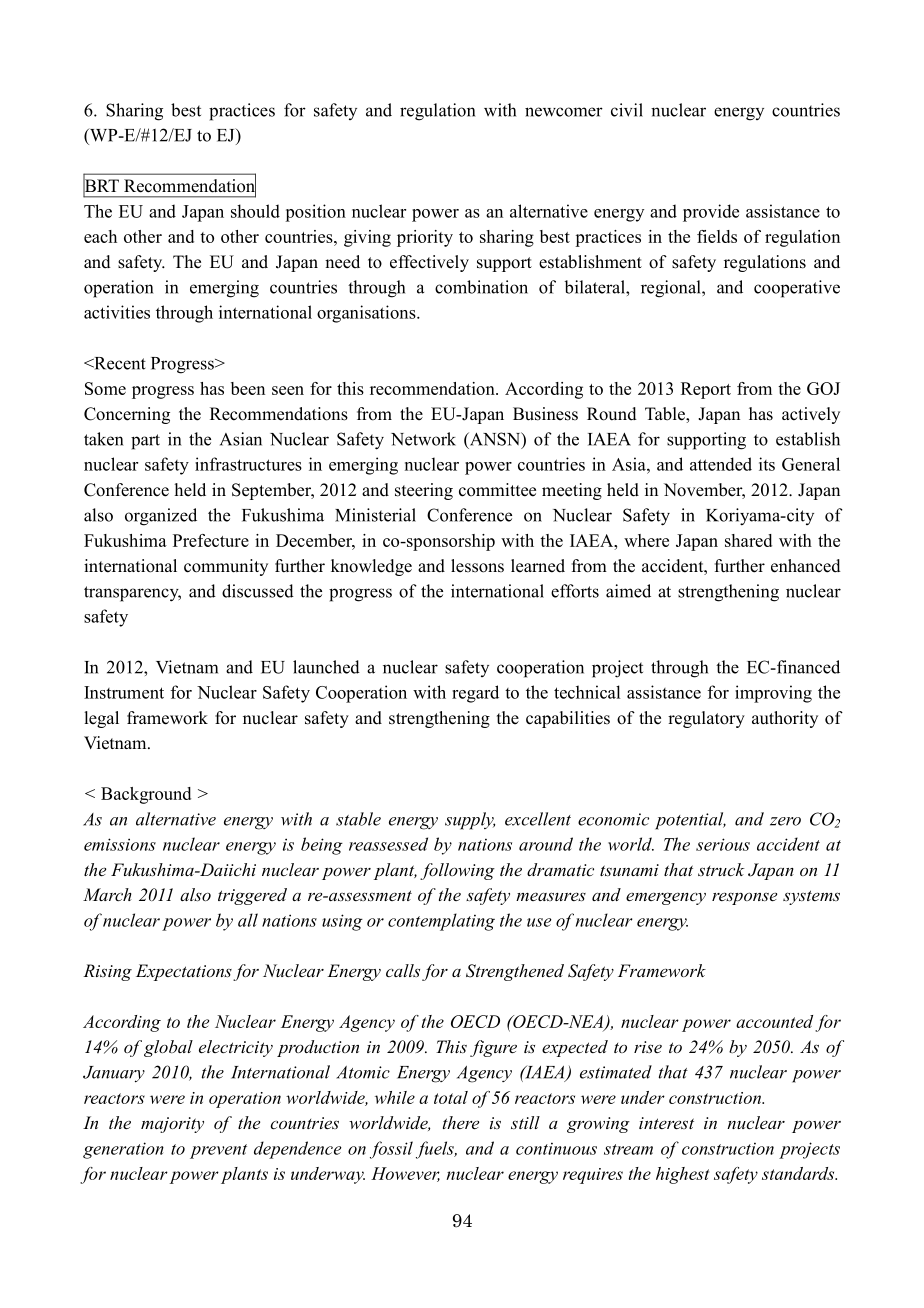 Image resolution: width=924 pixels, height=1308 pixels. Describe the element at coordinates (461, 1122) in the image. I see `there` at that location.
